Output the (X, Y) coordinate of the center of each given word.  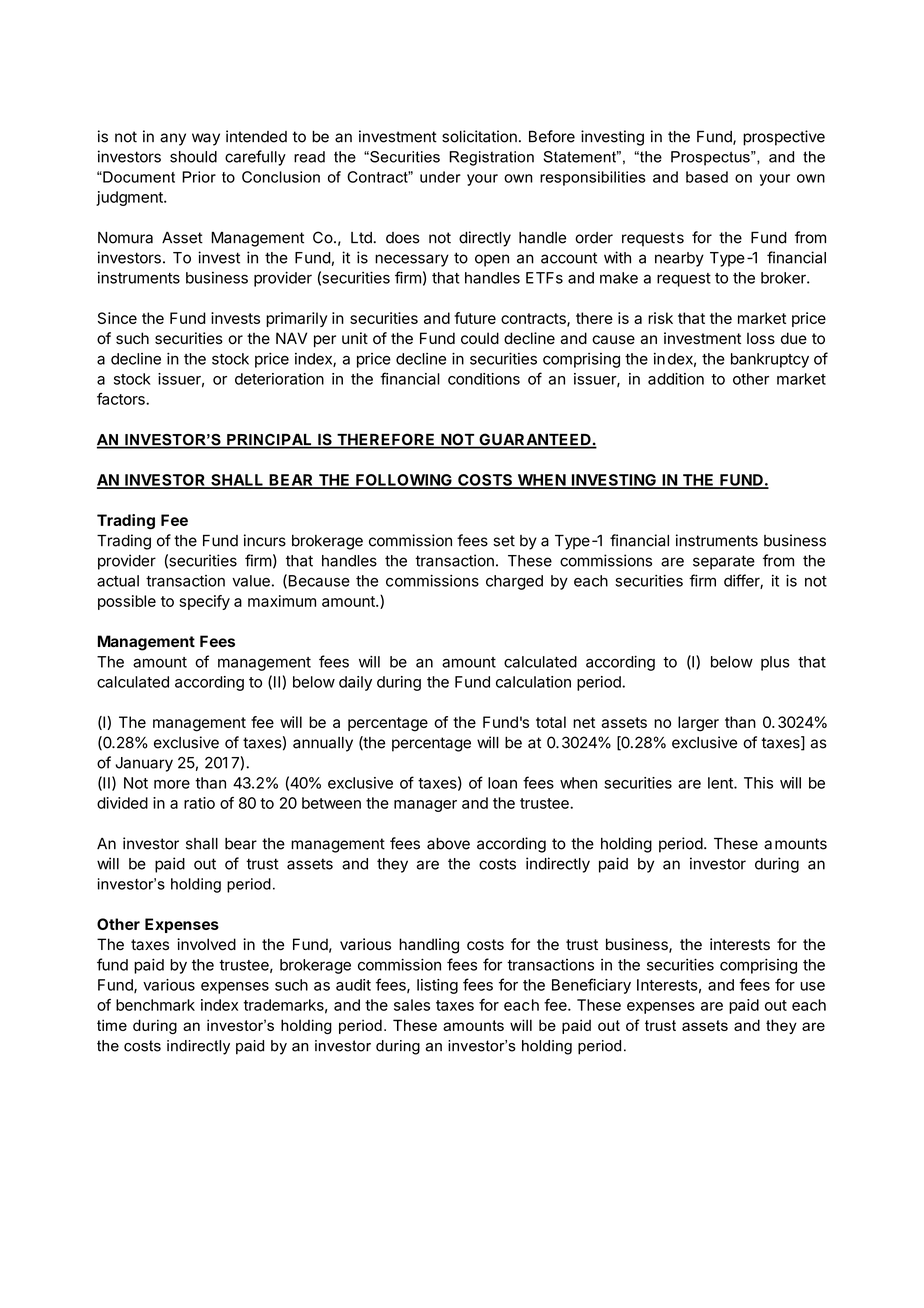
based (707, 177)
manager (425, 806)
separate (724, 562)
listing (437, 986)
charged (514, 582)
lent (721, 783)
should (193, 157)
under (440, 177)
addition (676, 379)
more (172, 784)
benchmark (155, 1005)
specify (205, 602)
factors (122, 399)
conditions (484, 379)
